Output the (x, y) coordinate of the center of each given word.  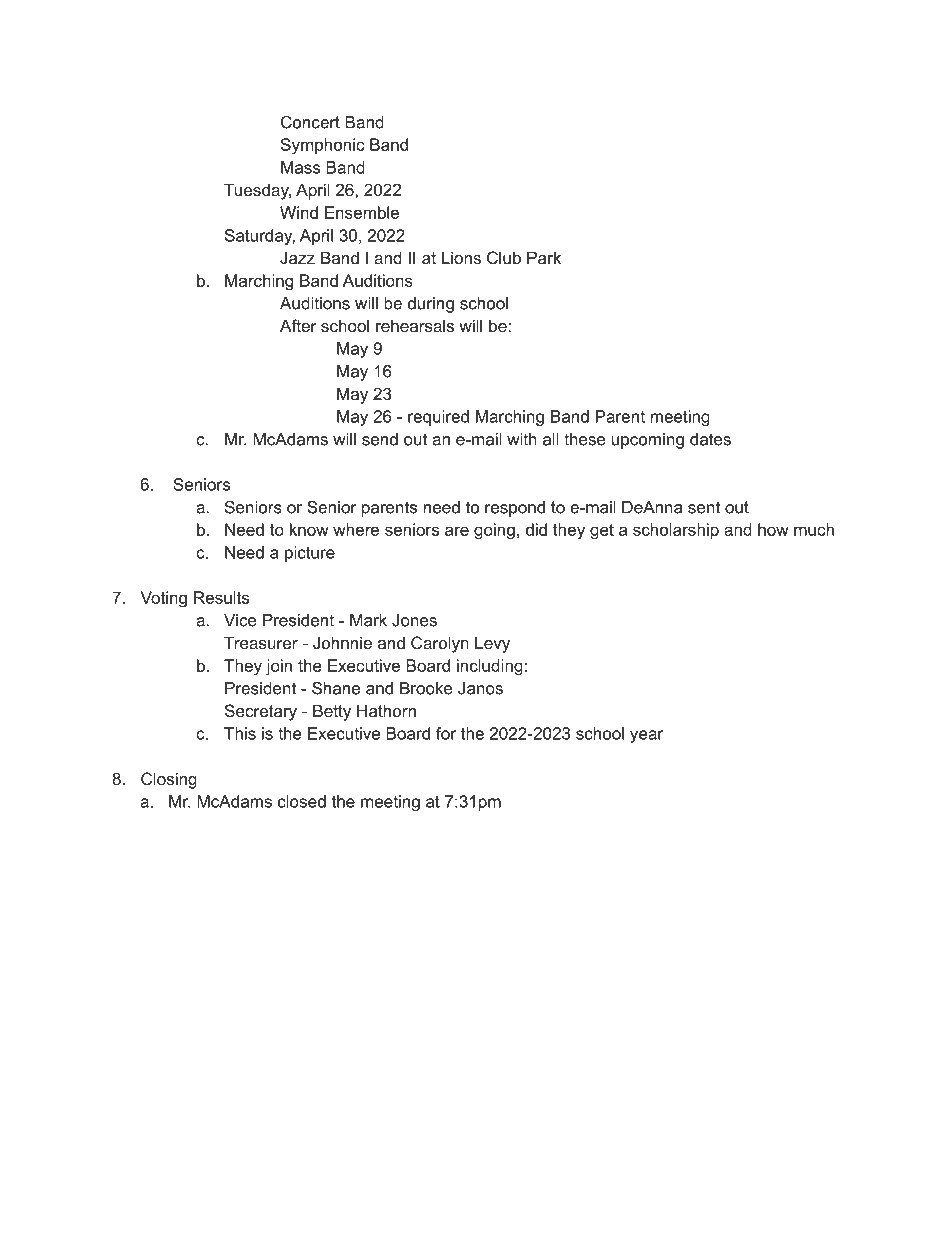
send (380, 439)
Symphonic (322, 146)
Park (544, 257)
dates (710, 439)
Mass (300, 167)
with (522, 439)
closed (302, 801)
